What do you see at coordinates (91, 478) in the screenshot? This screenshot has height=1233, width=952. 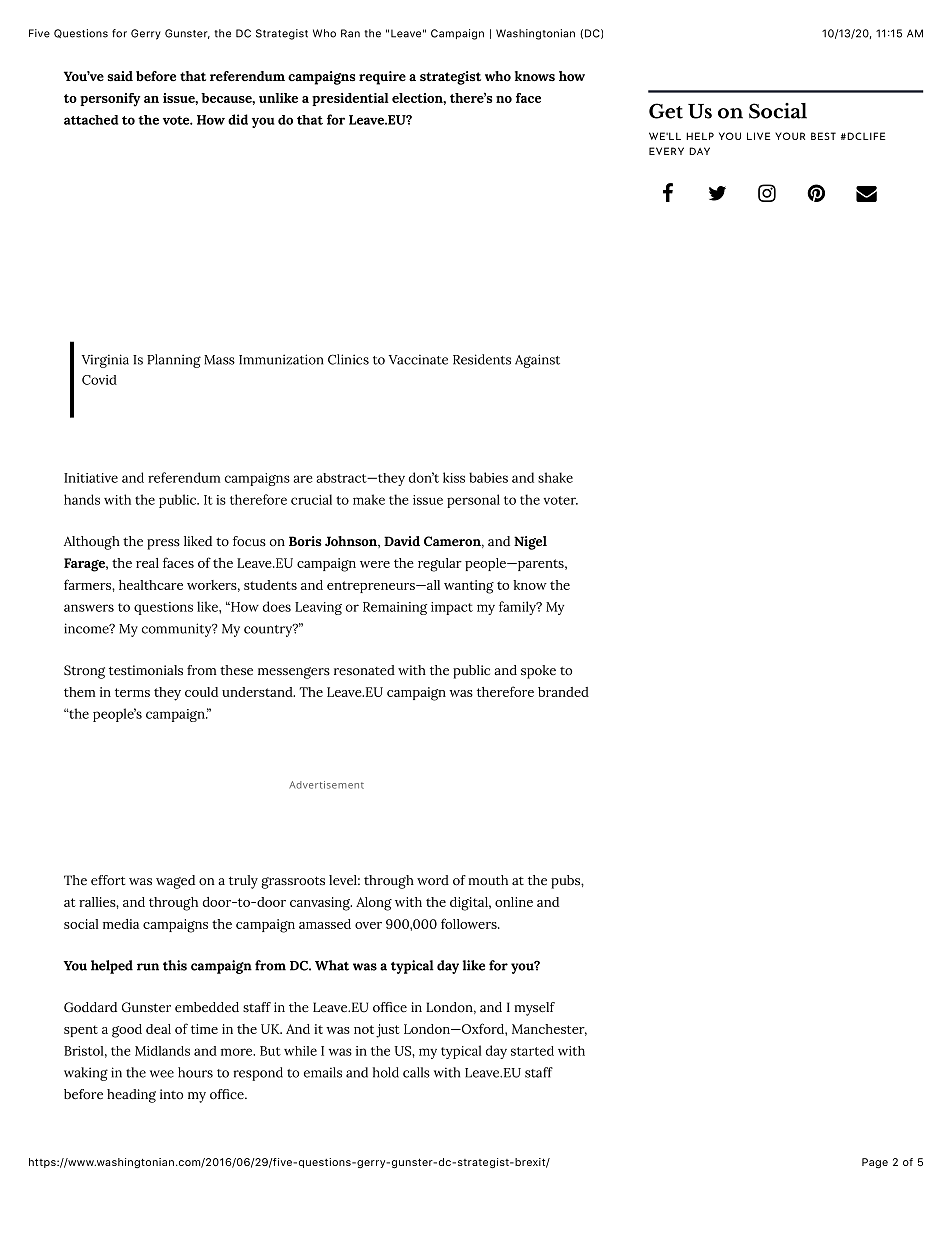 I see `Initiative` at bounding box center [91, 478].
